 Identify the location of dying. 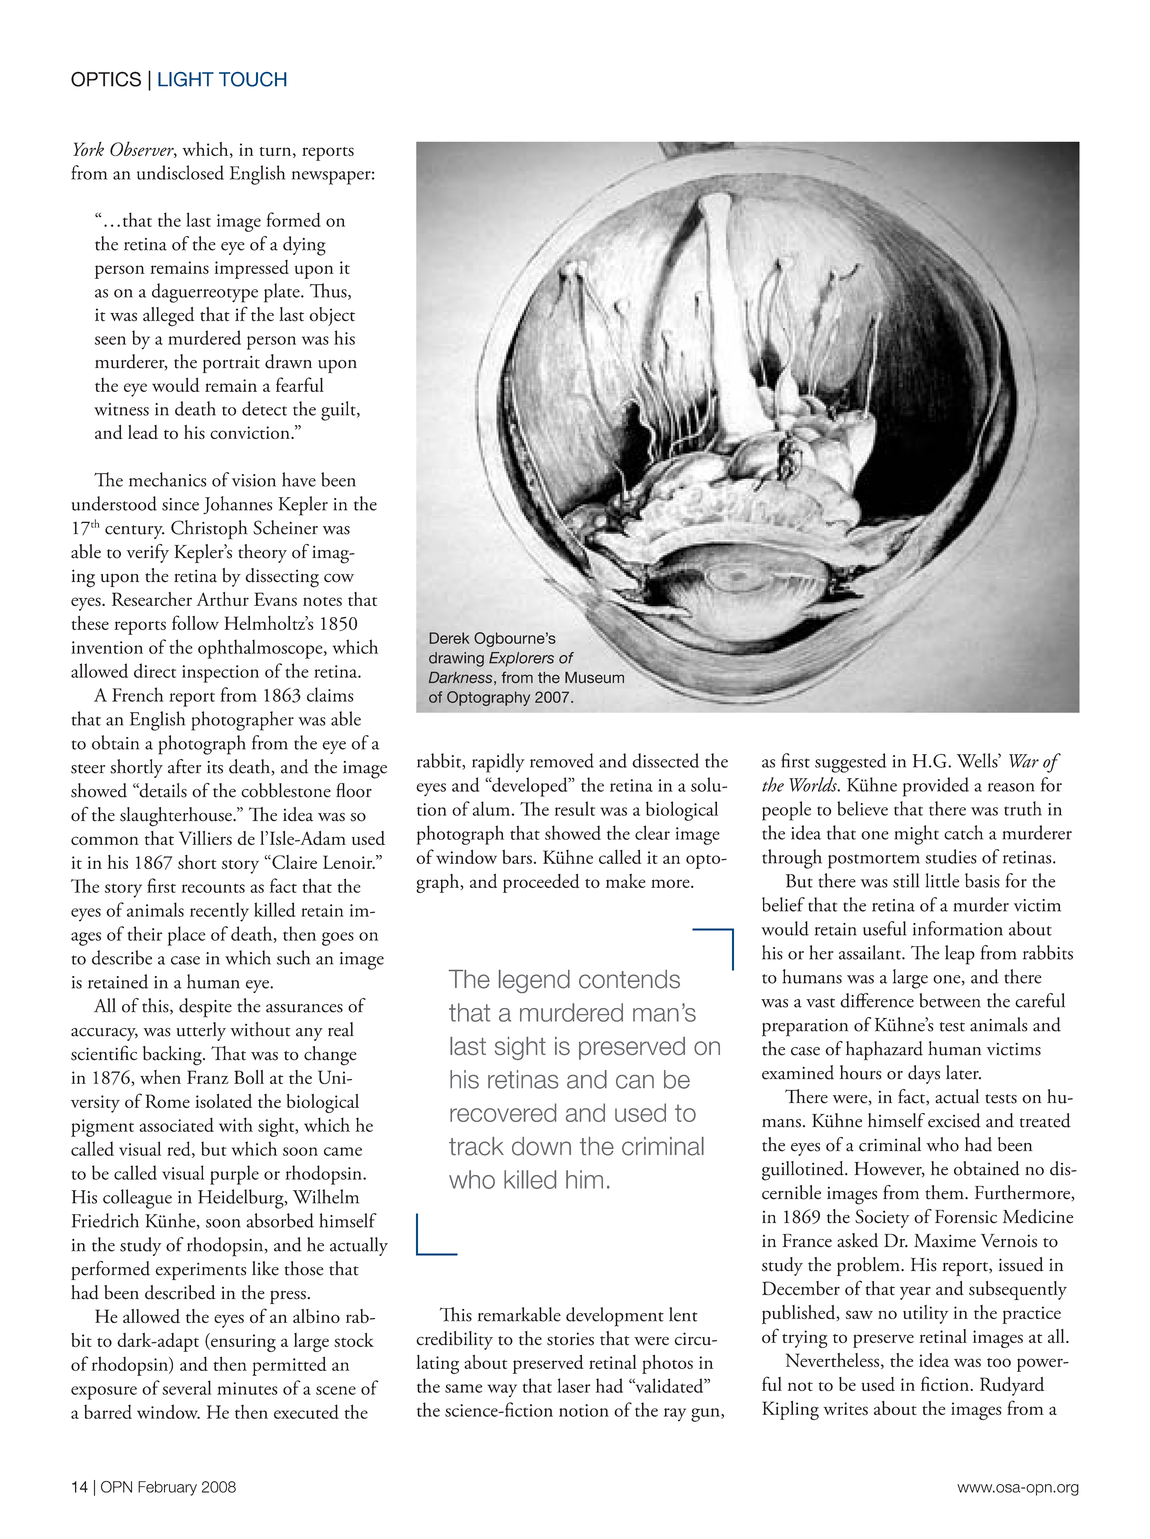
(304, 246).
